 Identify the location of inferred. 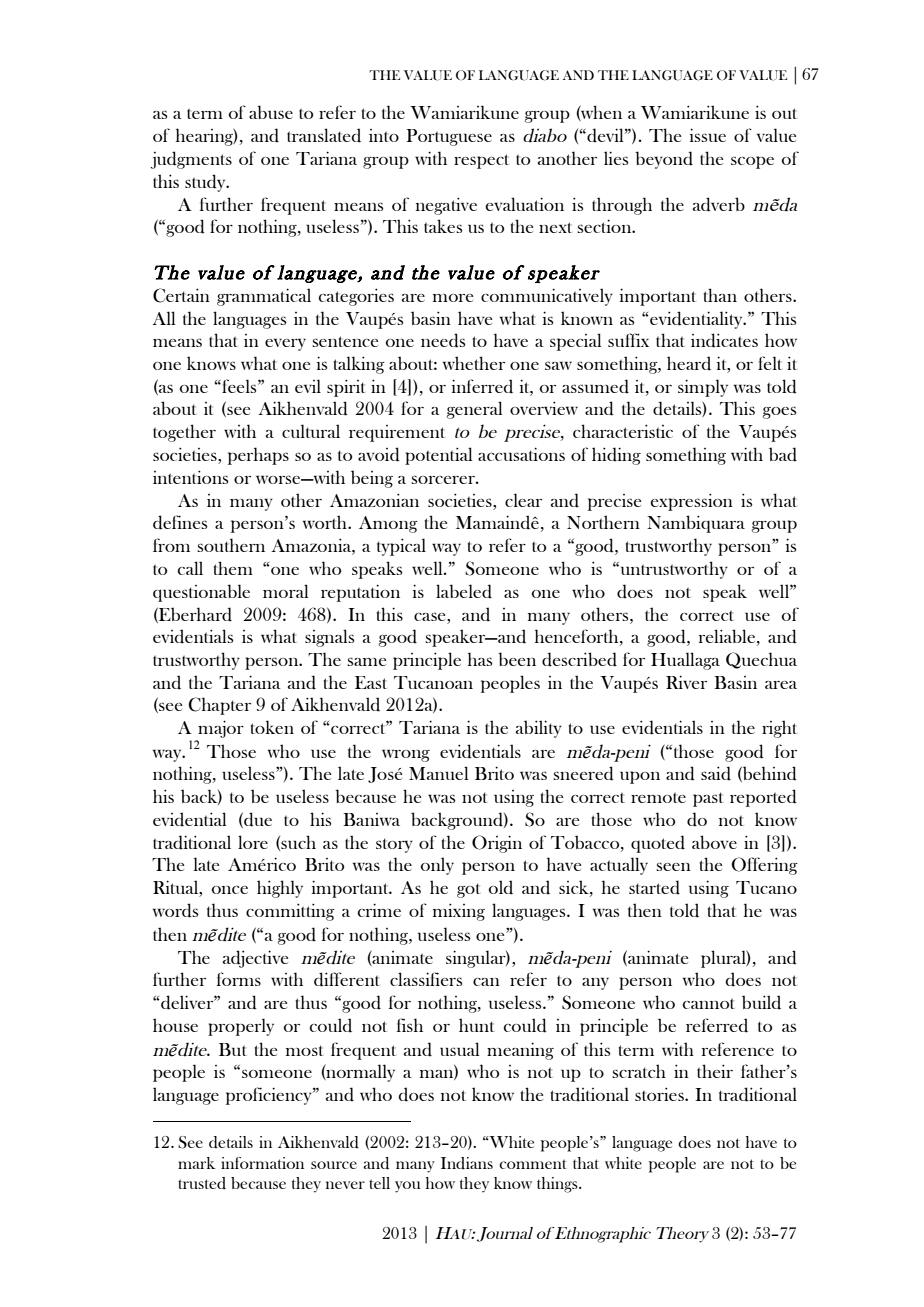
(482, 386).
